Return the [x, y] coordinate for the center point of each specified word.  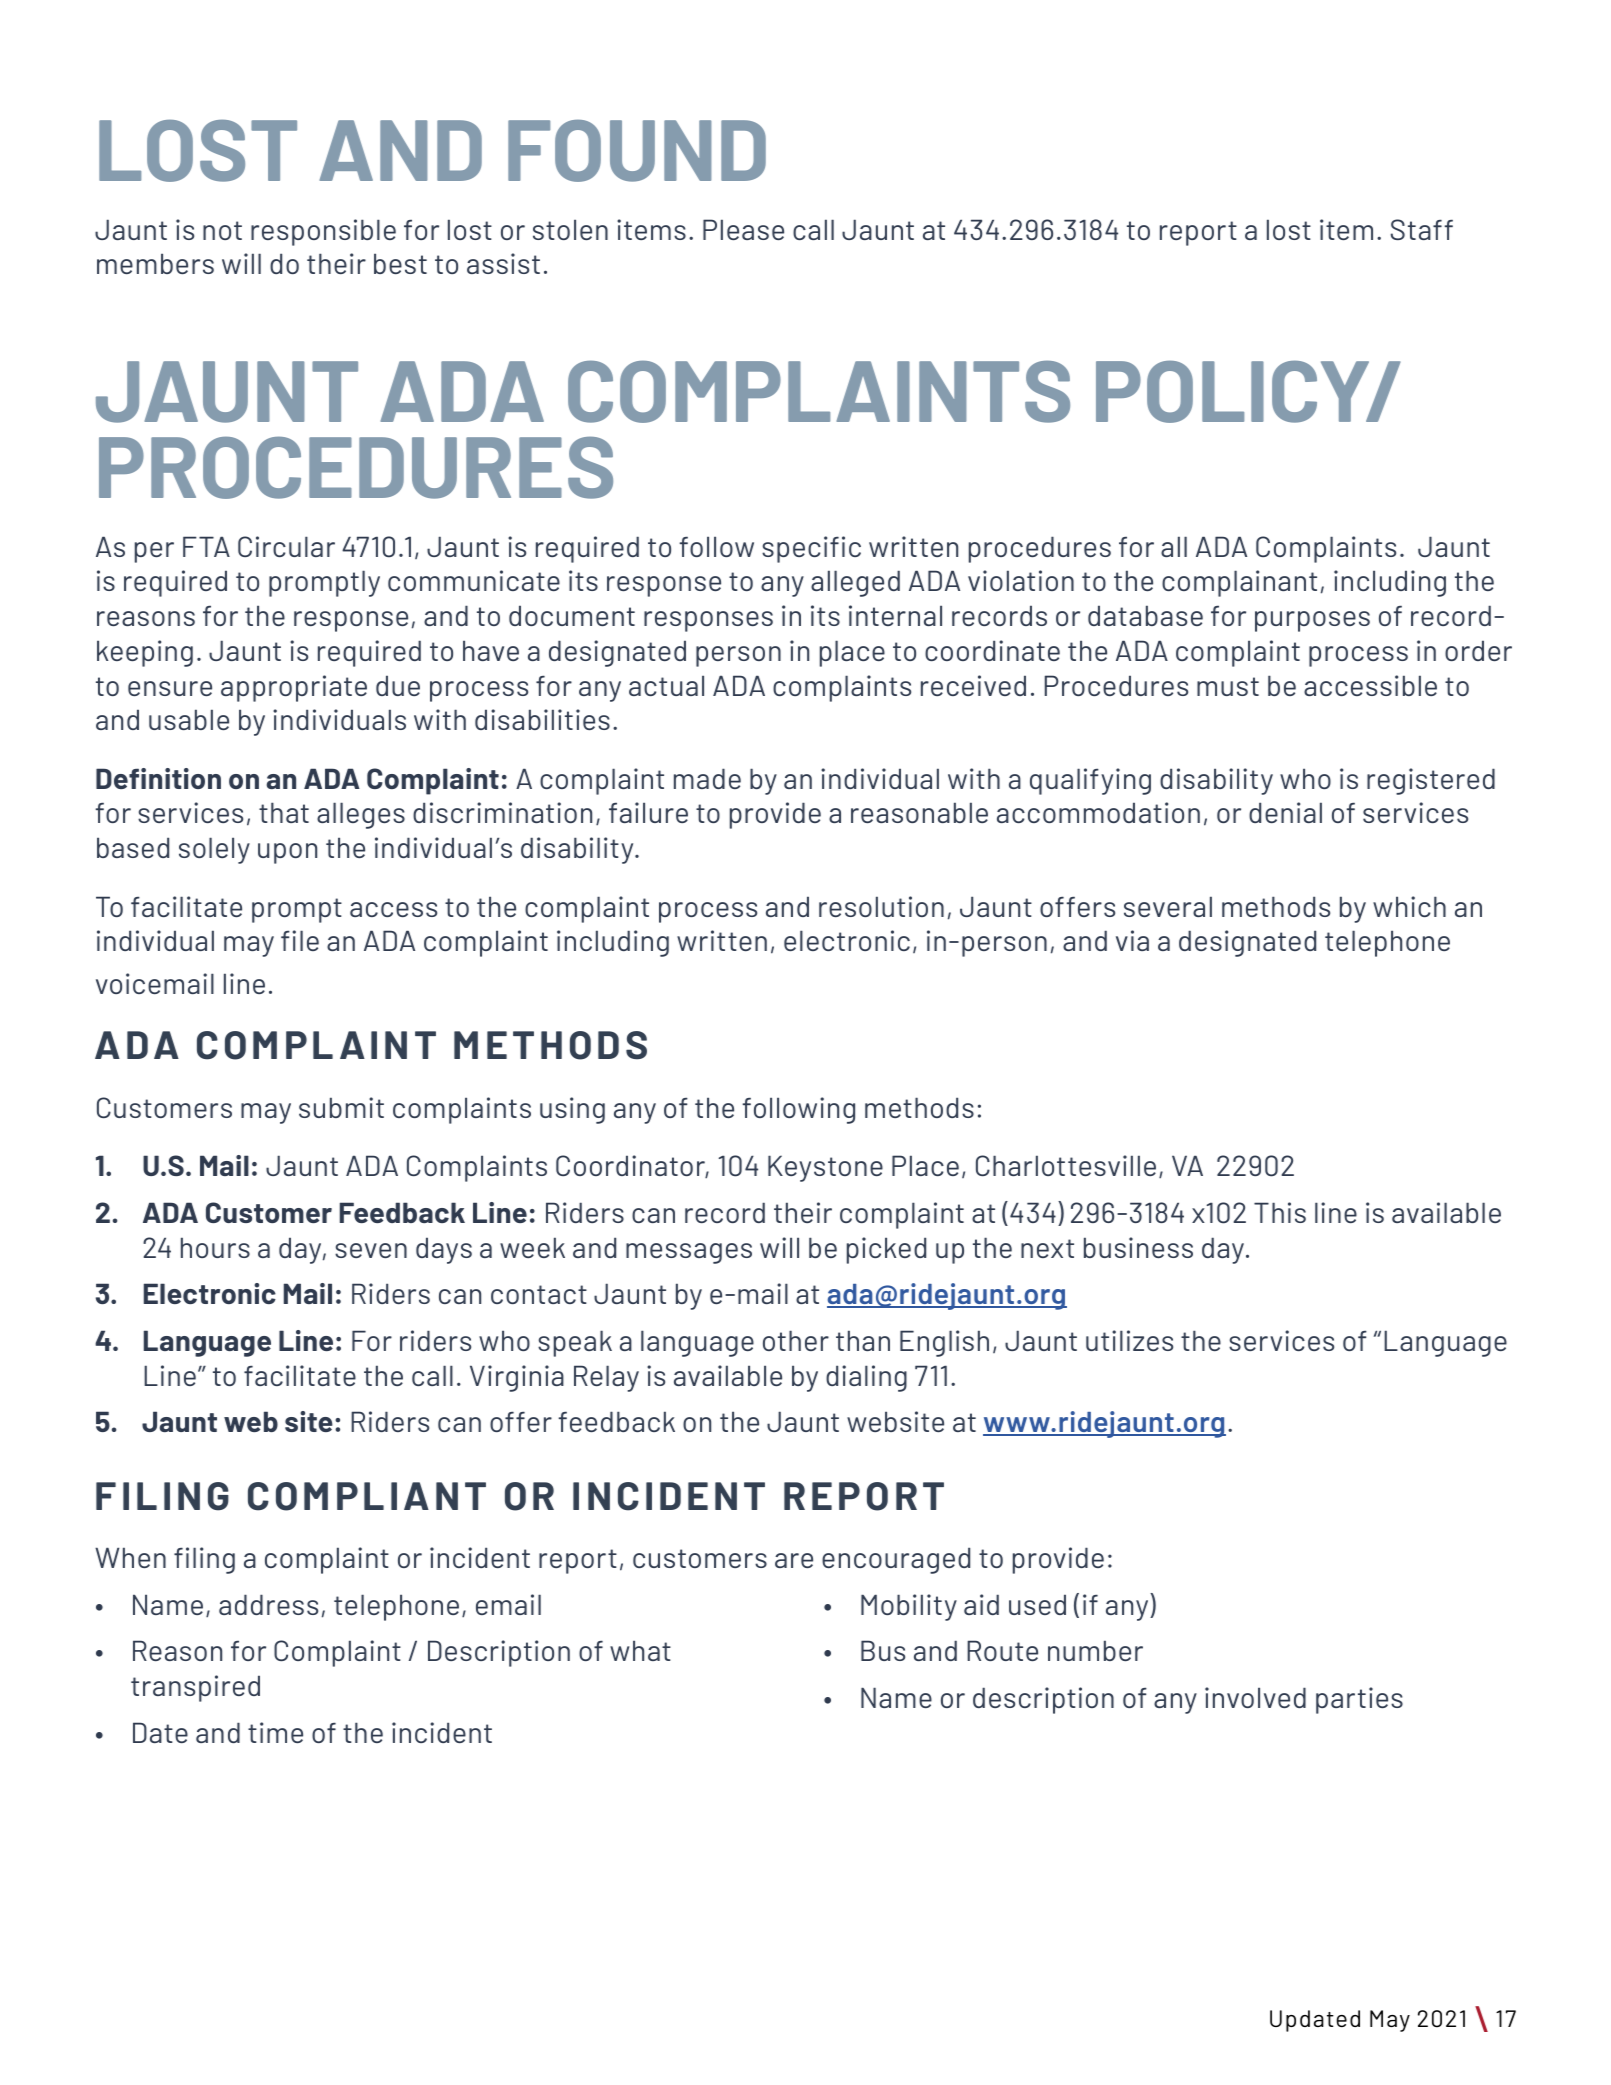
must [1228, 686]
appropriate [294, 688]
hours [215, 1247]
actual [666, 685]
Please [743, 229]
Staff [1422, 229]
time [275, 1732]
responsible [323, 232]
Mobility [909, 1607]
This [1280, 1212]
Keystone [825, 1168]
